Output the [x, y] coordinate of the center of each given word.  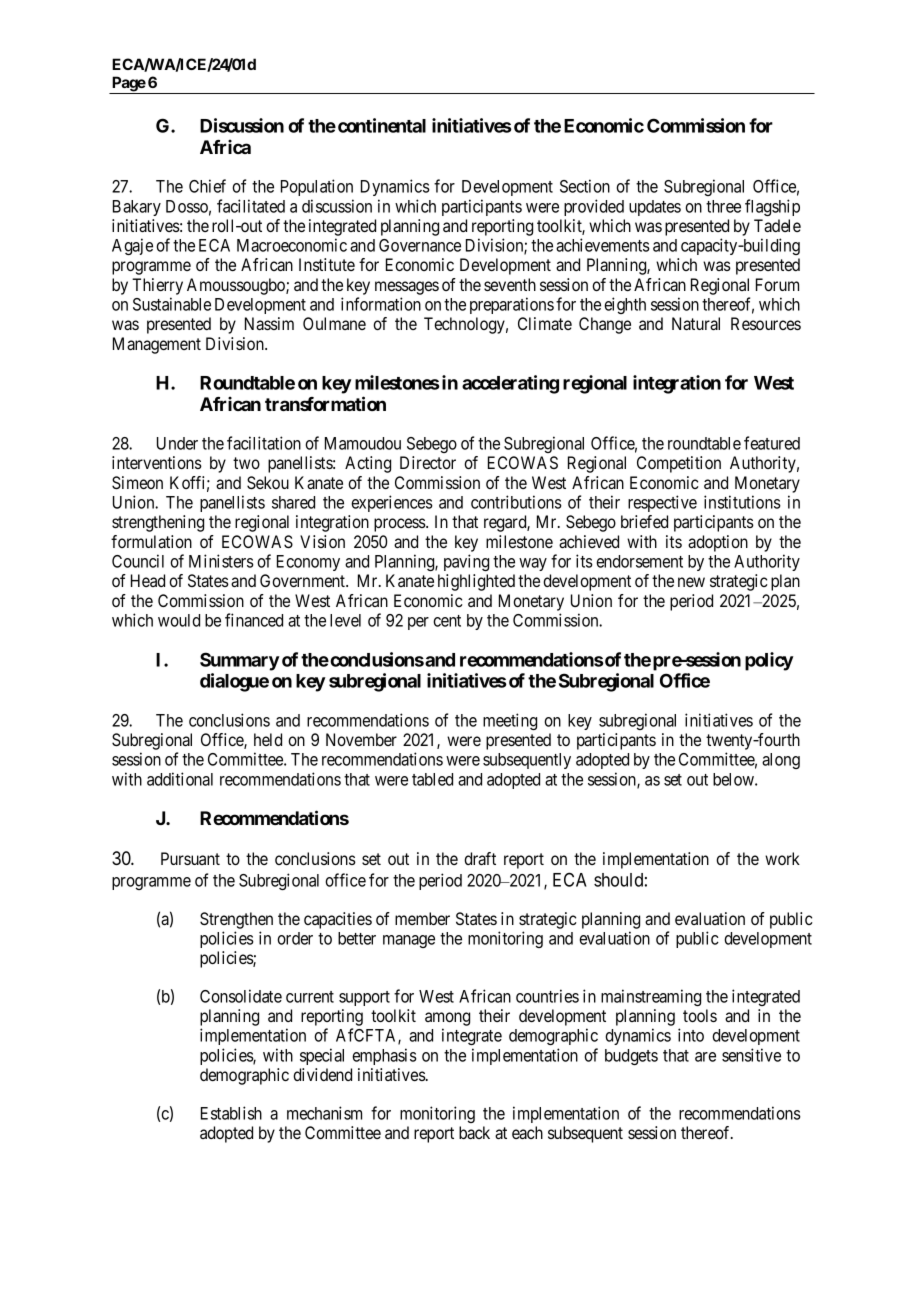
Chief [207, 186]
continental [382, 125]
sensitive [751, 1055]
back [474, 1132]
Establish [231, 1113]
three [723, 206]
